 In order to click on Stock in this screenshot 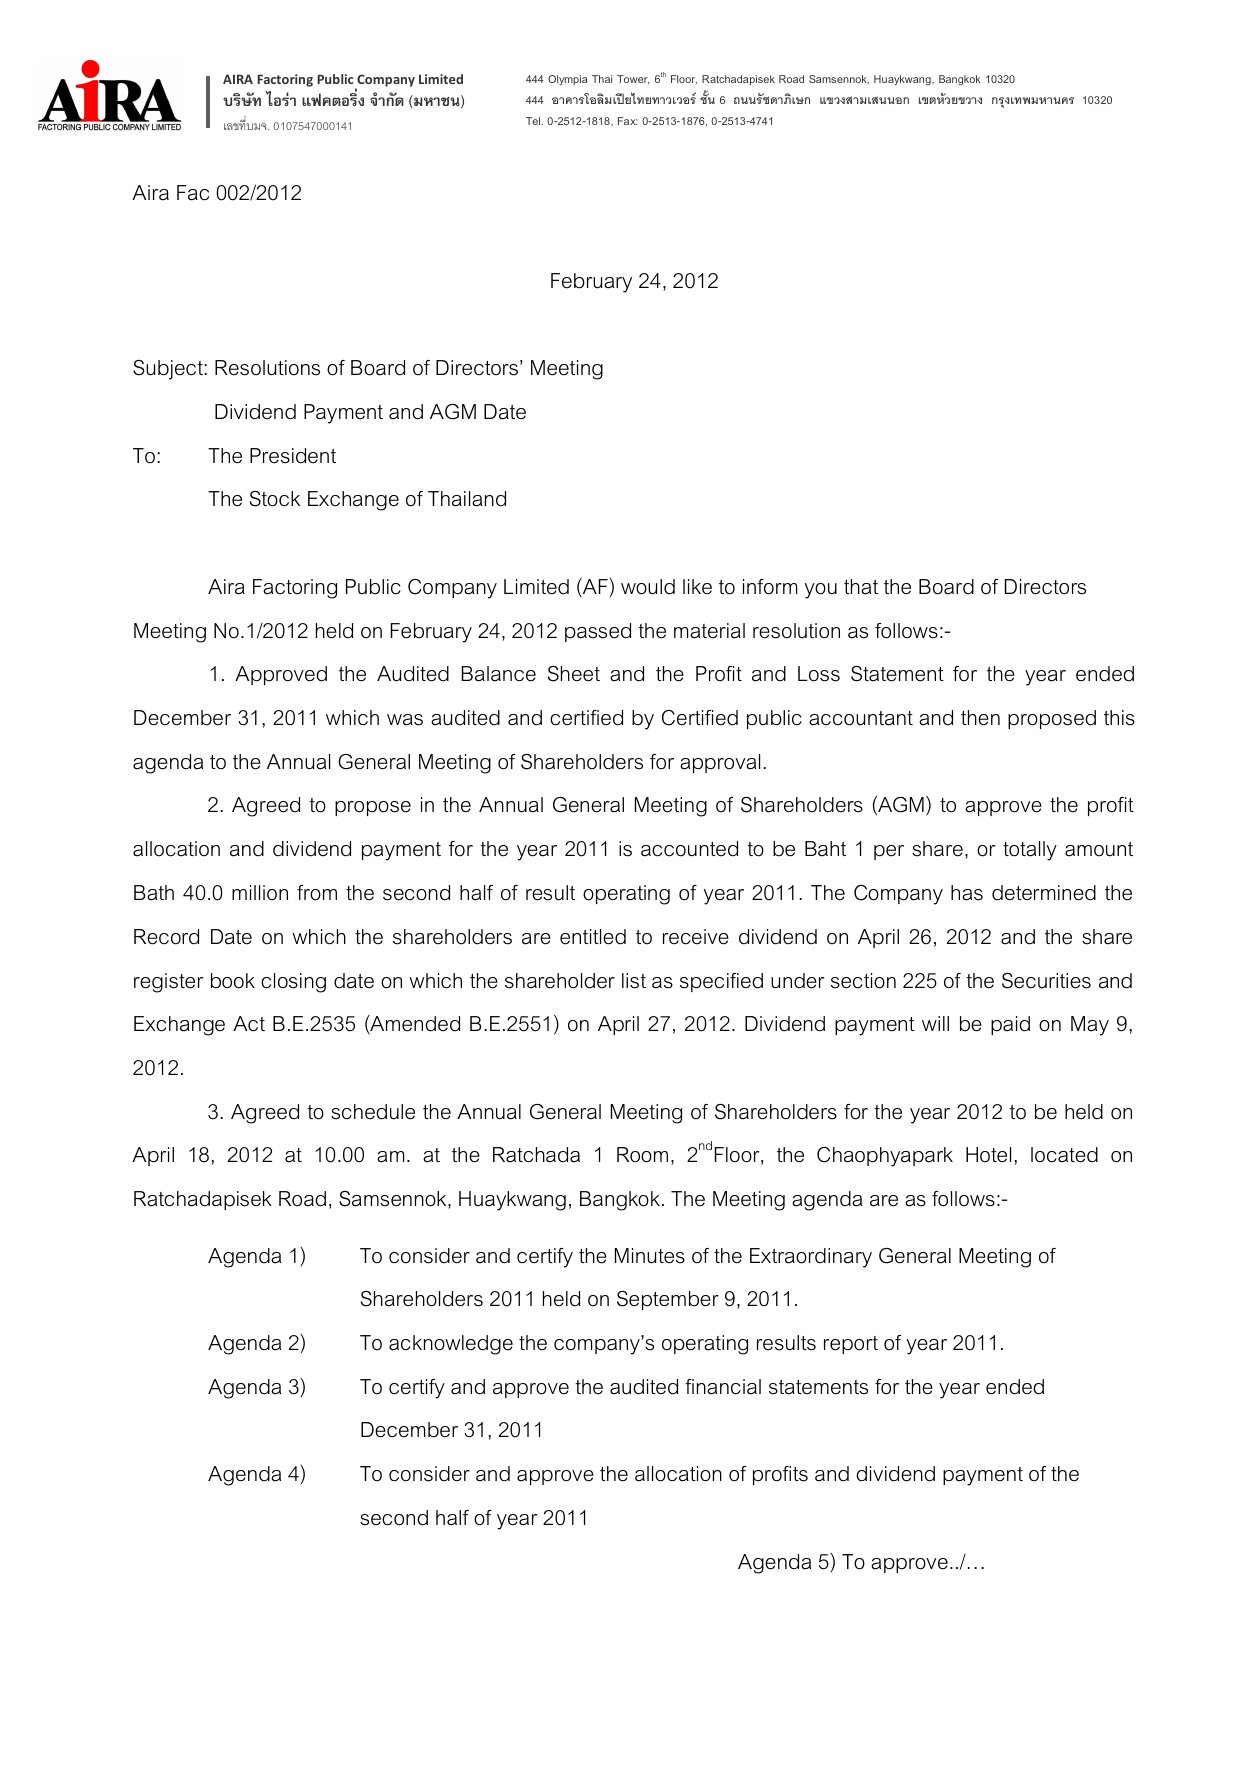, I will do `click(275, 499)`.
